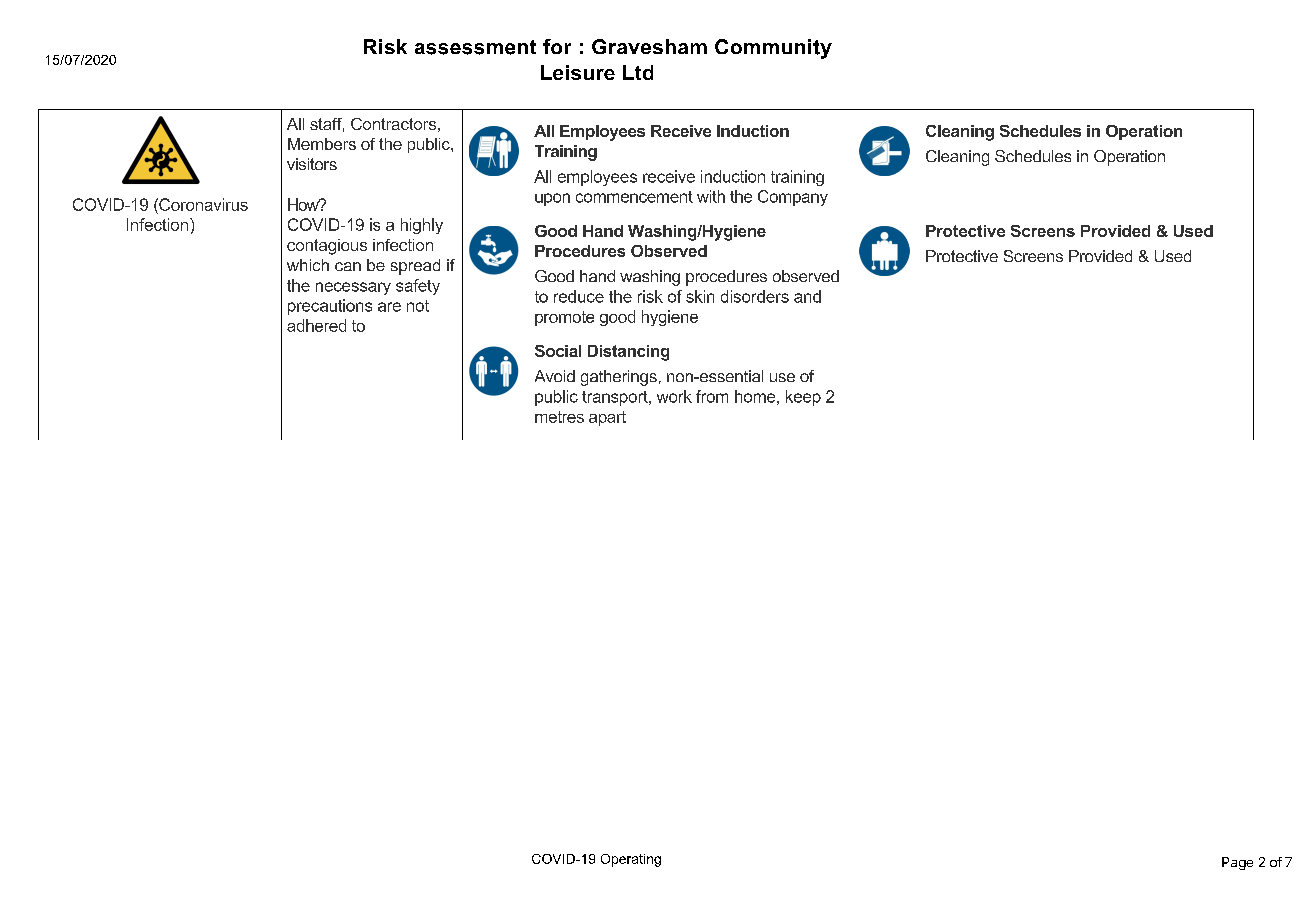  I want to click on Page, so click(1237, 863).
